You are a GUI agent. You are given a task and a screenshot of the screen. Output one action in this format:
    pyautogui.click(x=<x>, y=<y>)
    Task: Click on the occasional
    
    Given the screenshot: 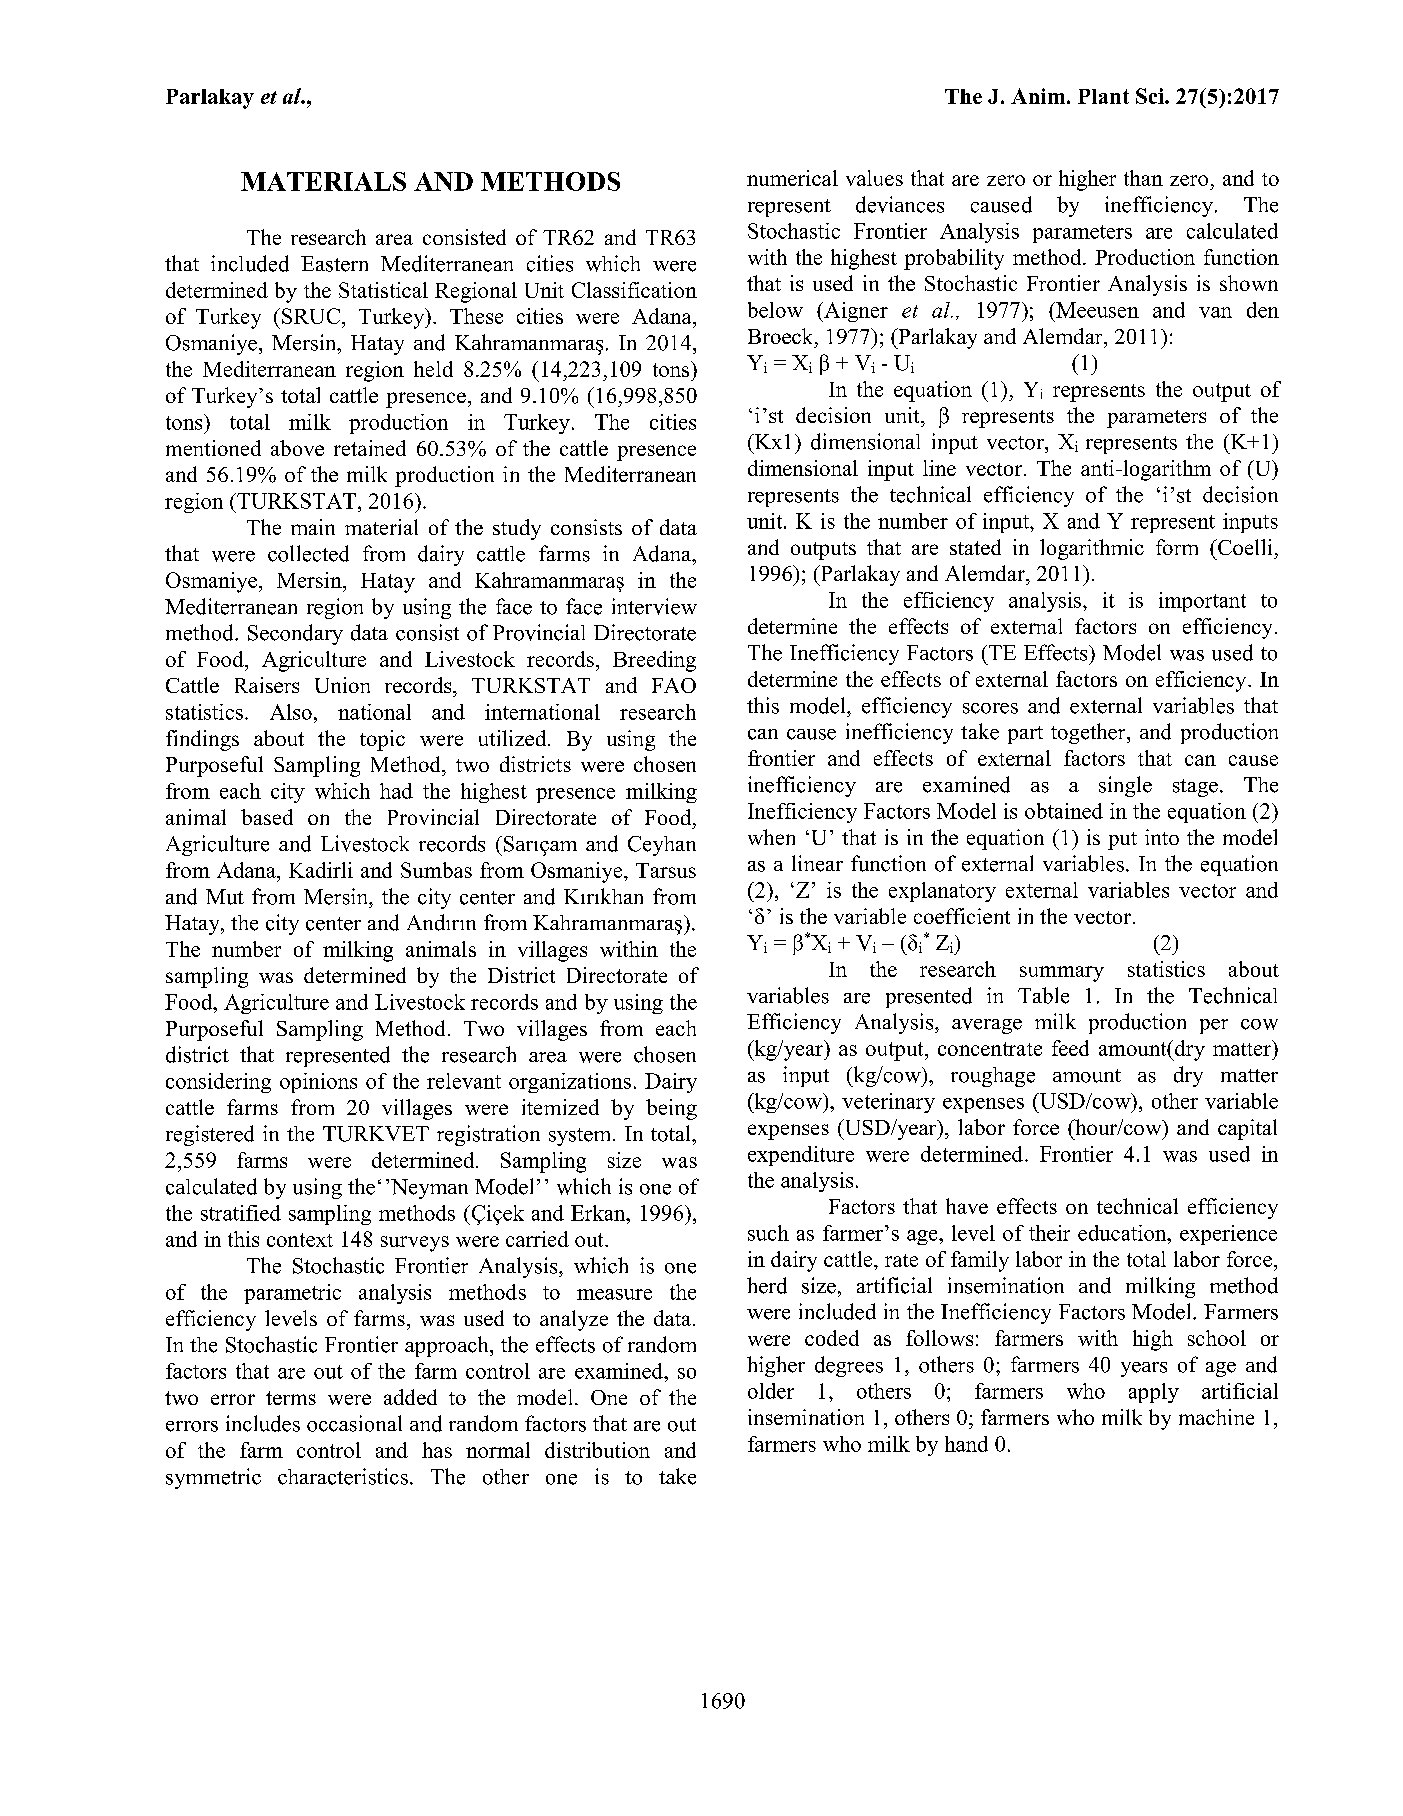 What is the action you would take?
    pyautogui.click(x=354, y=1423)
